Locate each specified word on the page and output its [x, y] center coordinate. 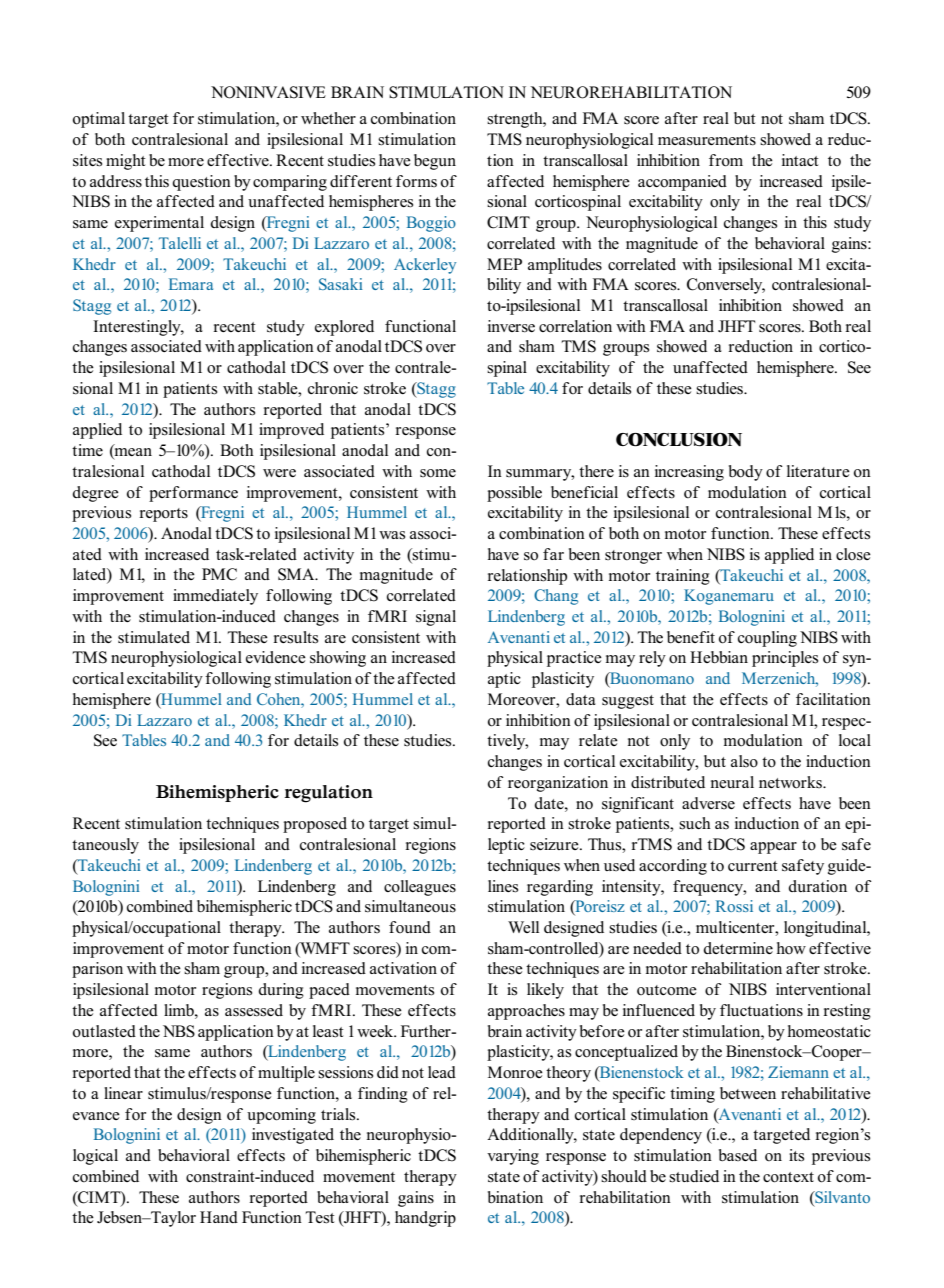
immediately [215, 597]
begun [435, 162]
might [126, 162]
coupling [767, 639]
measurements [707, 140]
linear [123, 1093]
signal [436, 618]
